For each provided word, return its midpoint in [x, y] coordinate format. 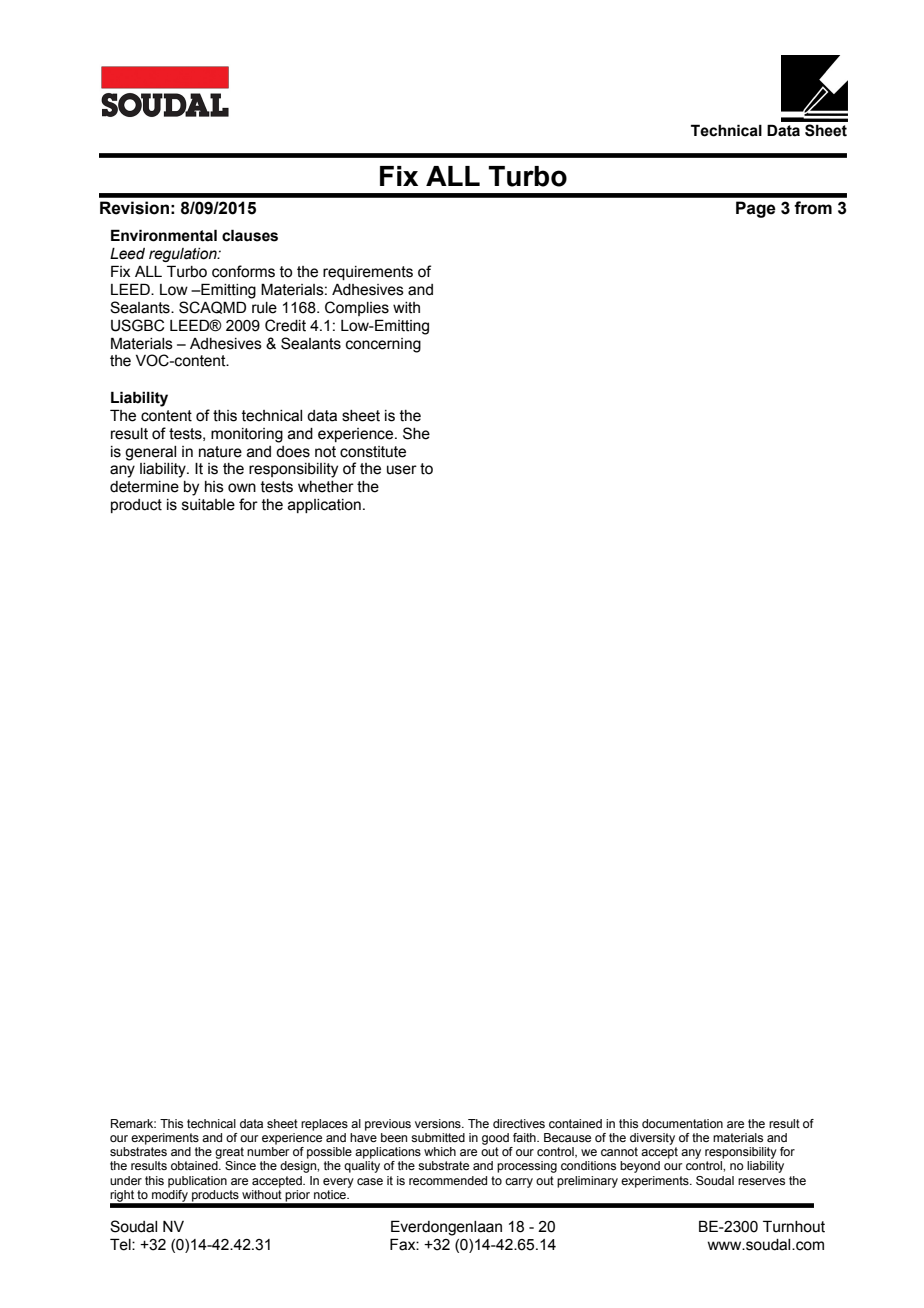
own [242, 488]
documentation [682, 1123]
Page [756, 209]
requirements [368, 273]
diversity [652, 1139]
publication [197, 1182]
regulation [184, 255]
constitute [373, 452]
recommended [448, 1180]
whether [326, 487]
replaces [324, 1125]
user [402, 470]
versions [439, 1123]
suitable [208, 505]
